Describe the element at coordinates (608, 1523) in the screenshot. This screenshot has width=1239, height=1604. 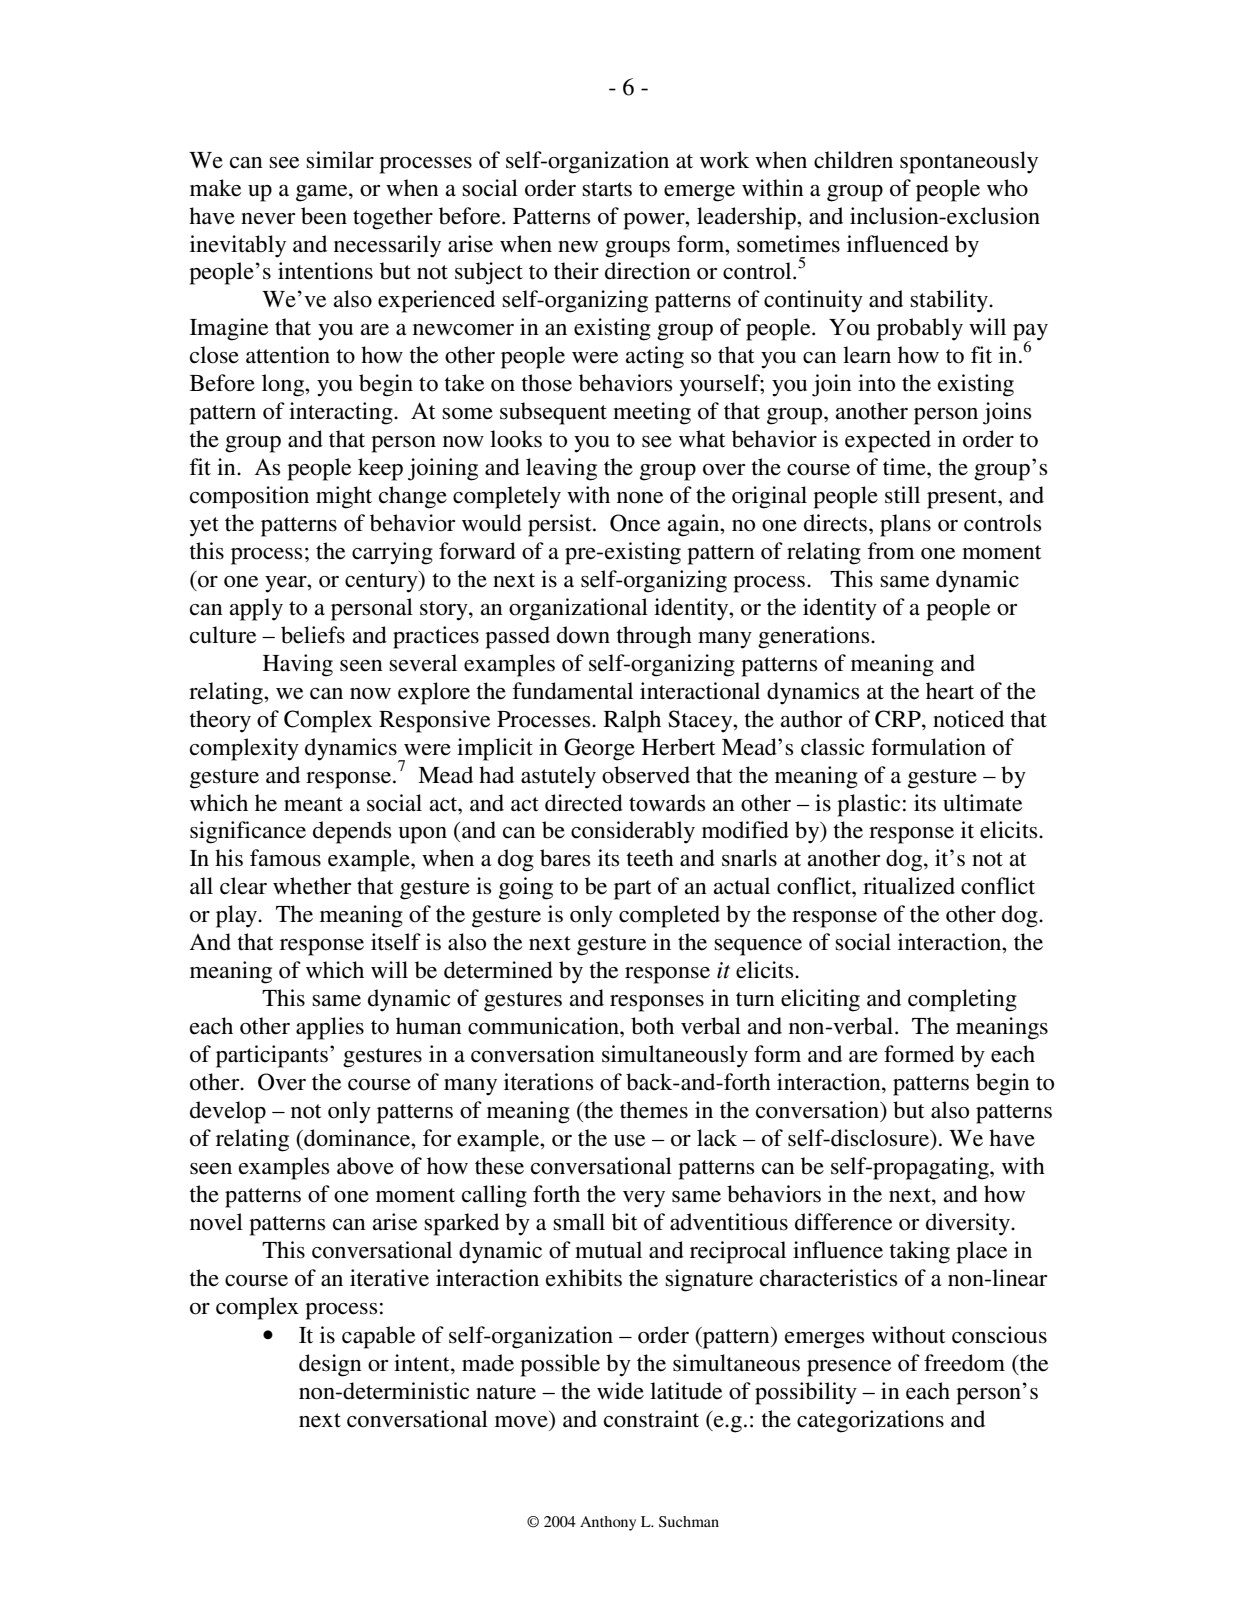
I see `Anthony` at that location.
